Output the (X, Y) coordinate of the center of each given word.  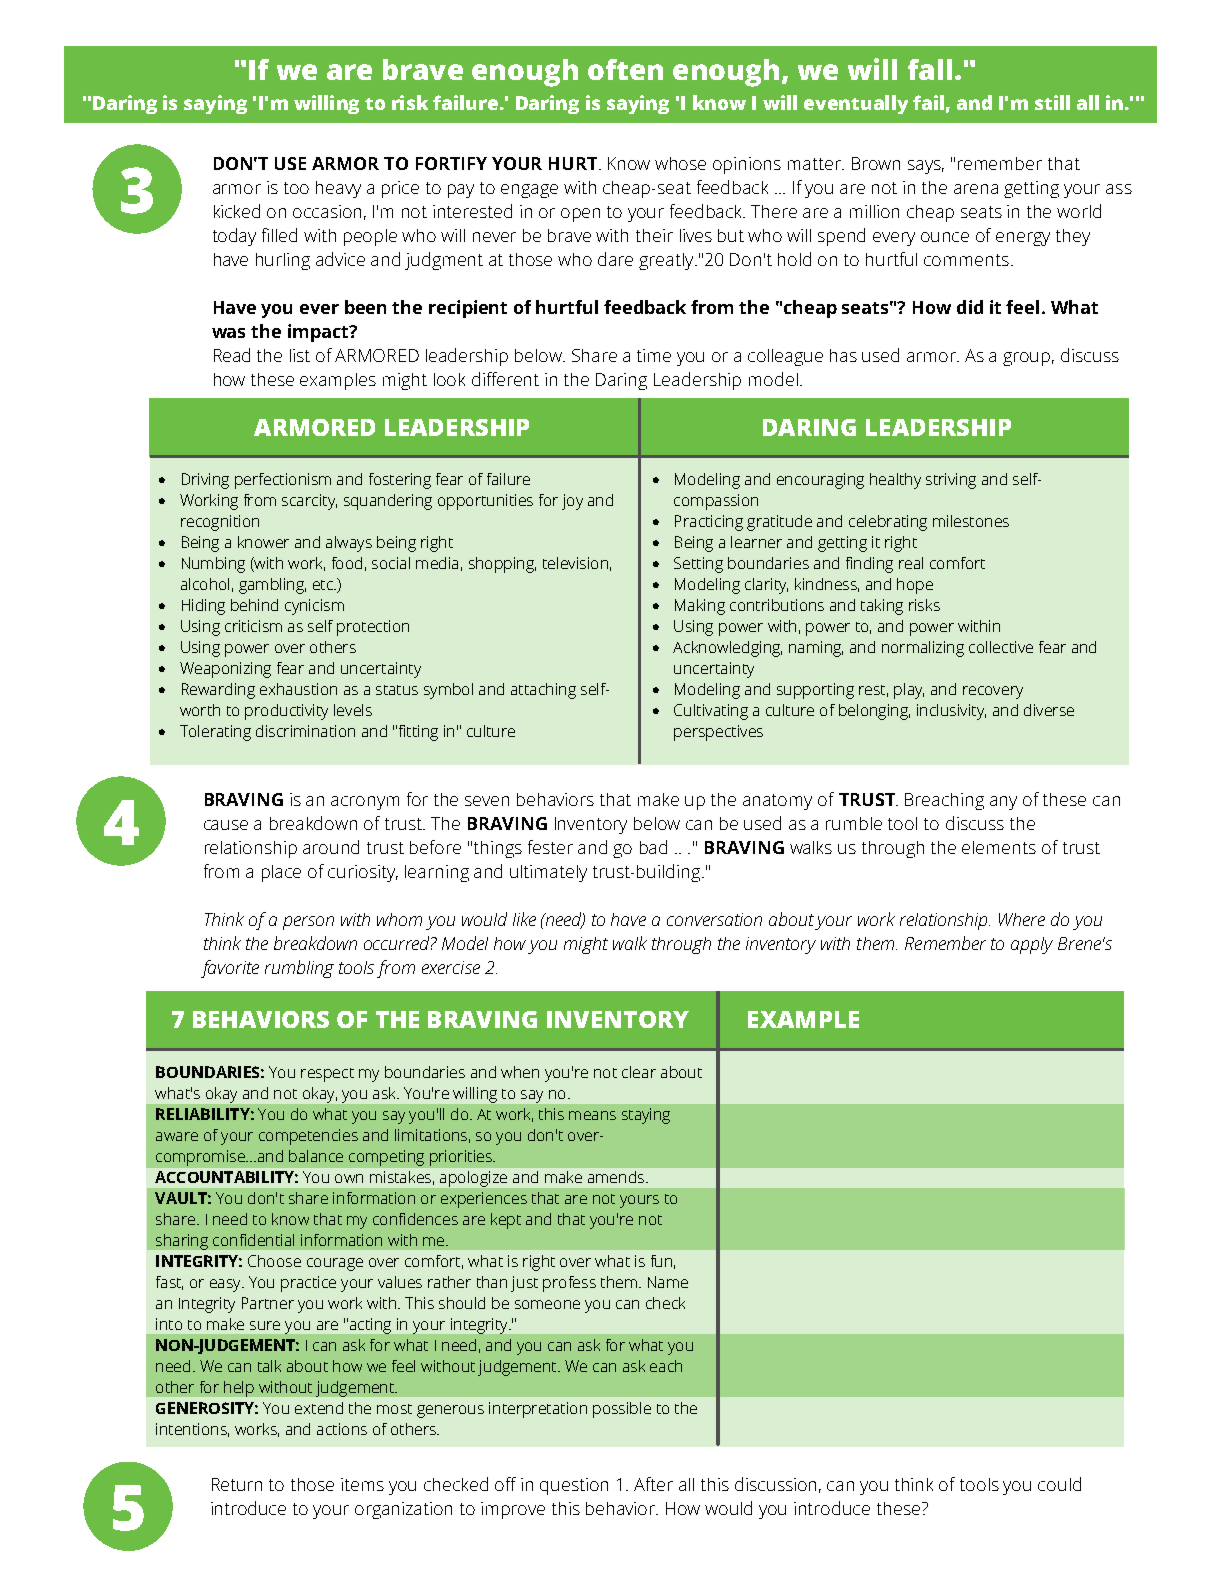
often (625, 69)
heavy (338, 189)
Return (237, 1484)
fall (930, 69)
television (575, 563)
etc (324, 585)
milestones (971, 521)
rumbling (299, 969)
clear (639, 1072)
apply (1032, 945)
